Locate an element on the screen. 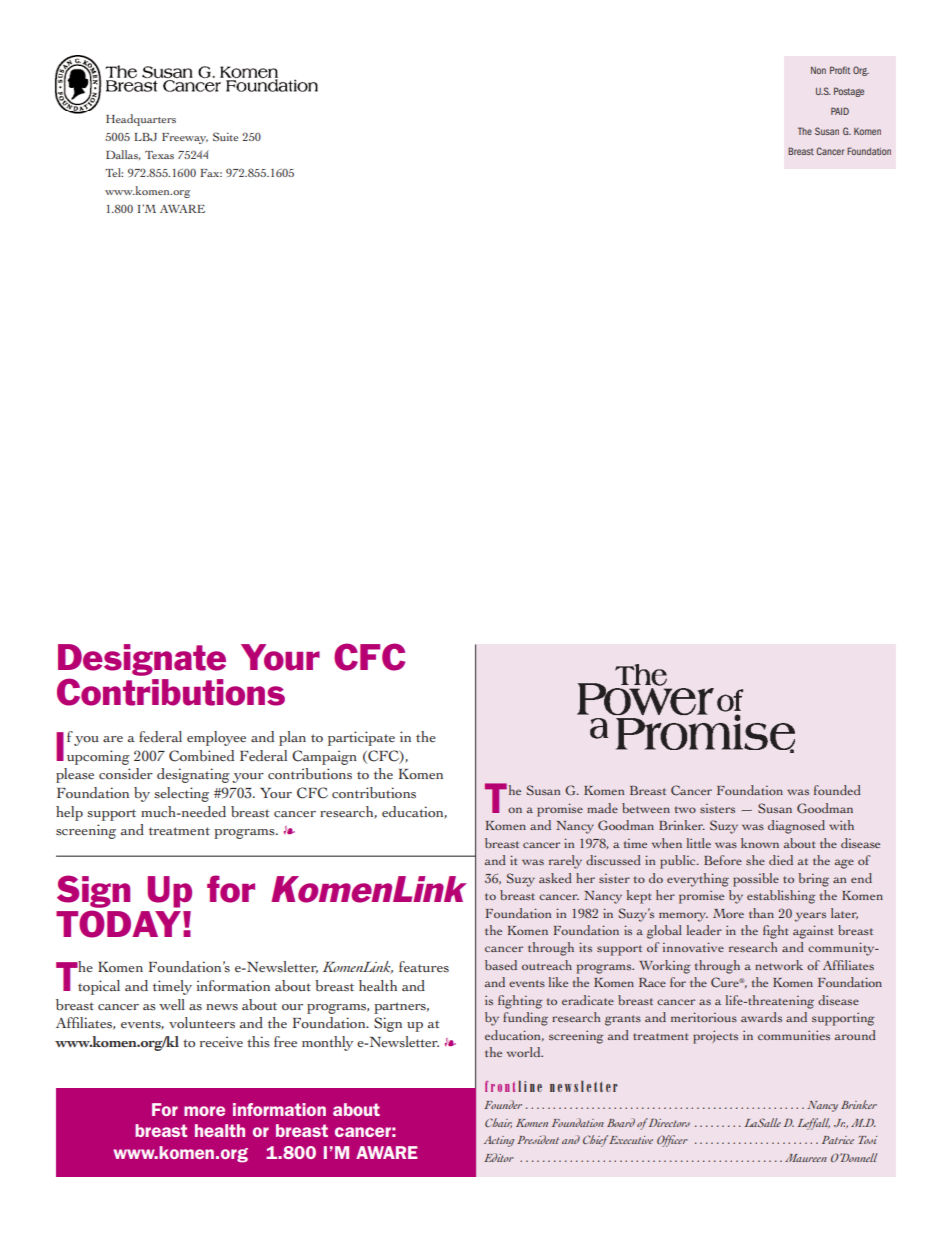 This screenshot has height=1233, width=952. Suite is located at coordinates (225, 137).
